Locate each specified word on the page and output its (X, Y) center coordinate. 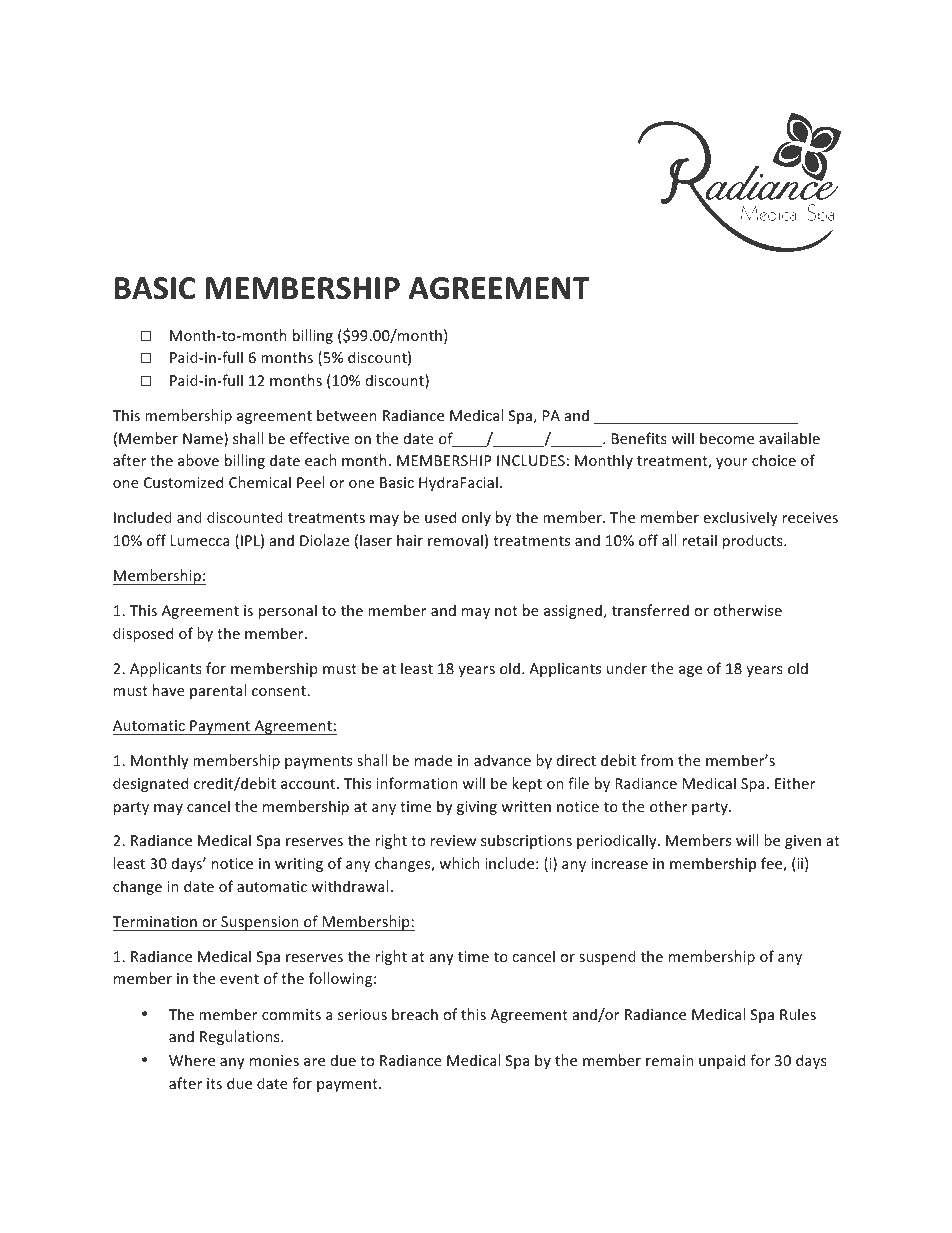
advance (502, 760)
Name (204, 439)
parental (218, 691)
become (727, 438)
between (347, 415)
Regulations (241, 1037)
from (656, 760)
